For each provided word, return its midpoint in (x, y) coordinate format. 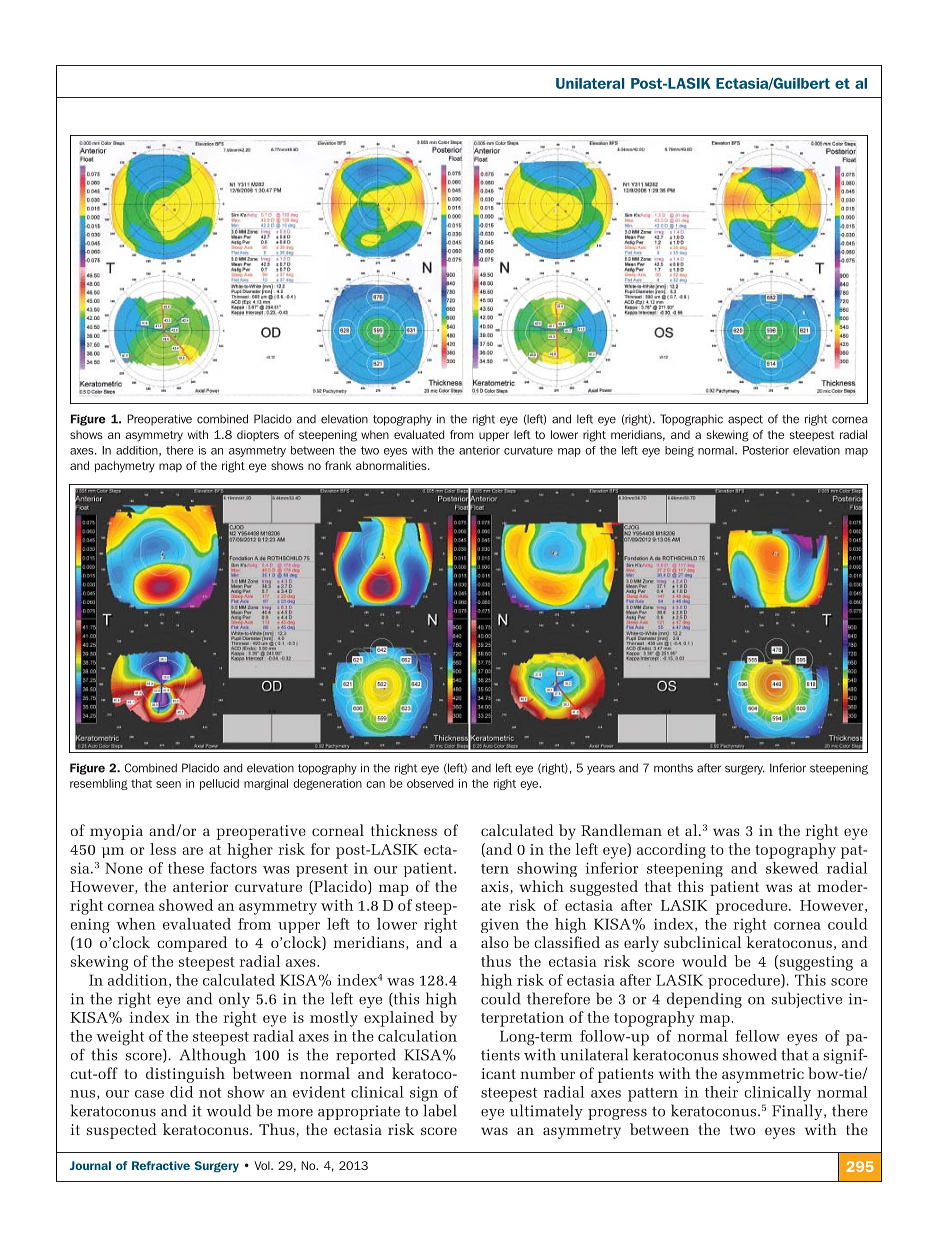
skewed (792, 868)
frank (338, 465)
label (440, 1110)
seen (168, 784)
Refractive (161, 1165)
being (679, 451)
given (500, 926)
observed (430, 783)
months (673, 768)
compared (192, 944)
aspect (745, 420)
